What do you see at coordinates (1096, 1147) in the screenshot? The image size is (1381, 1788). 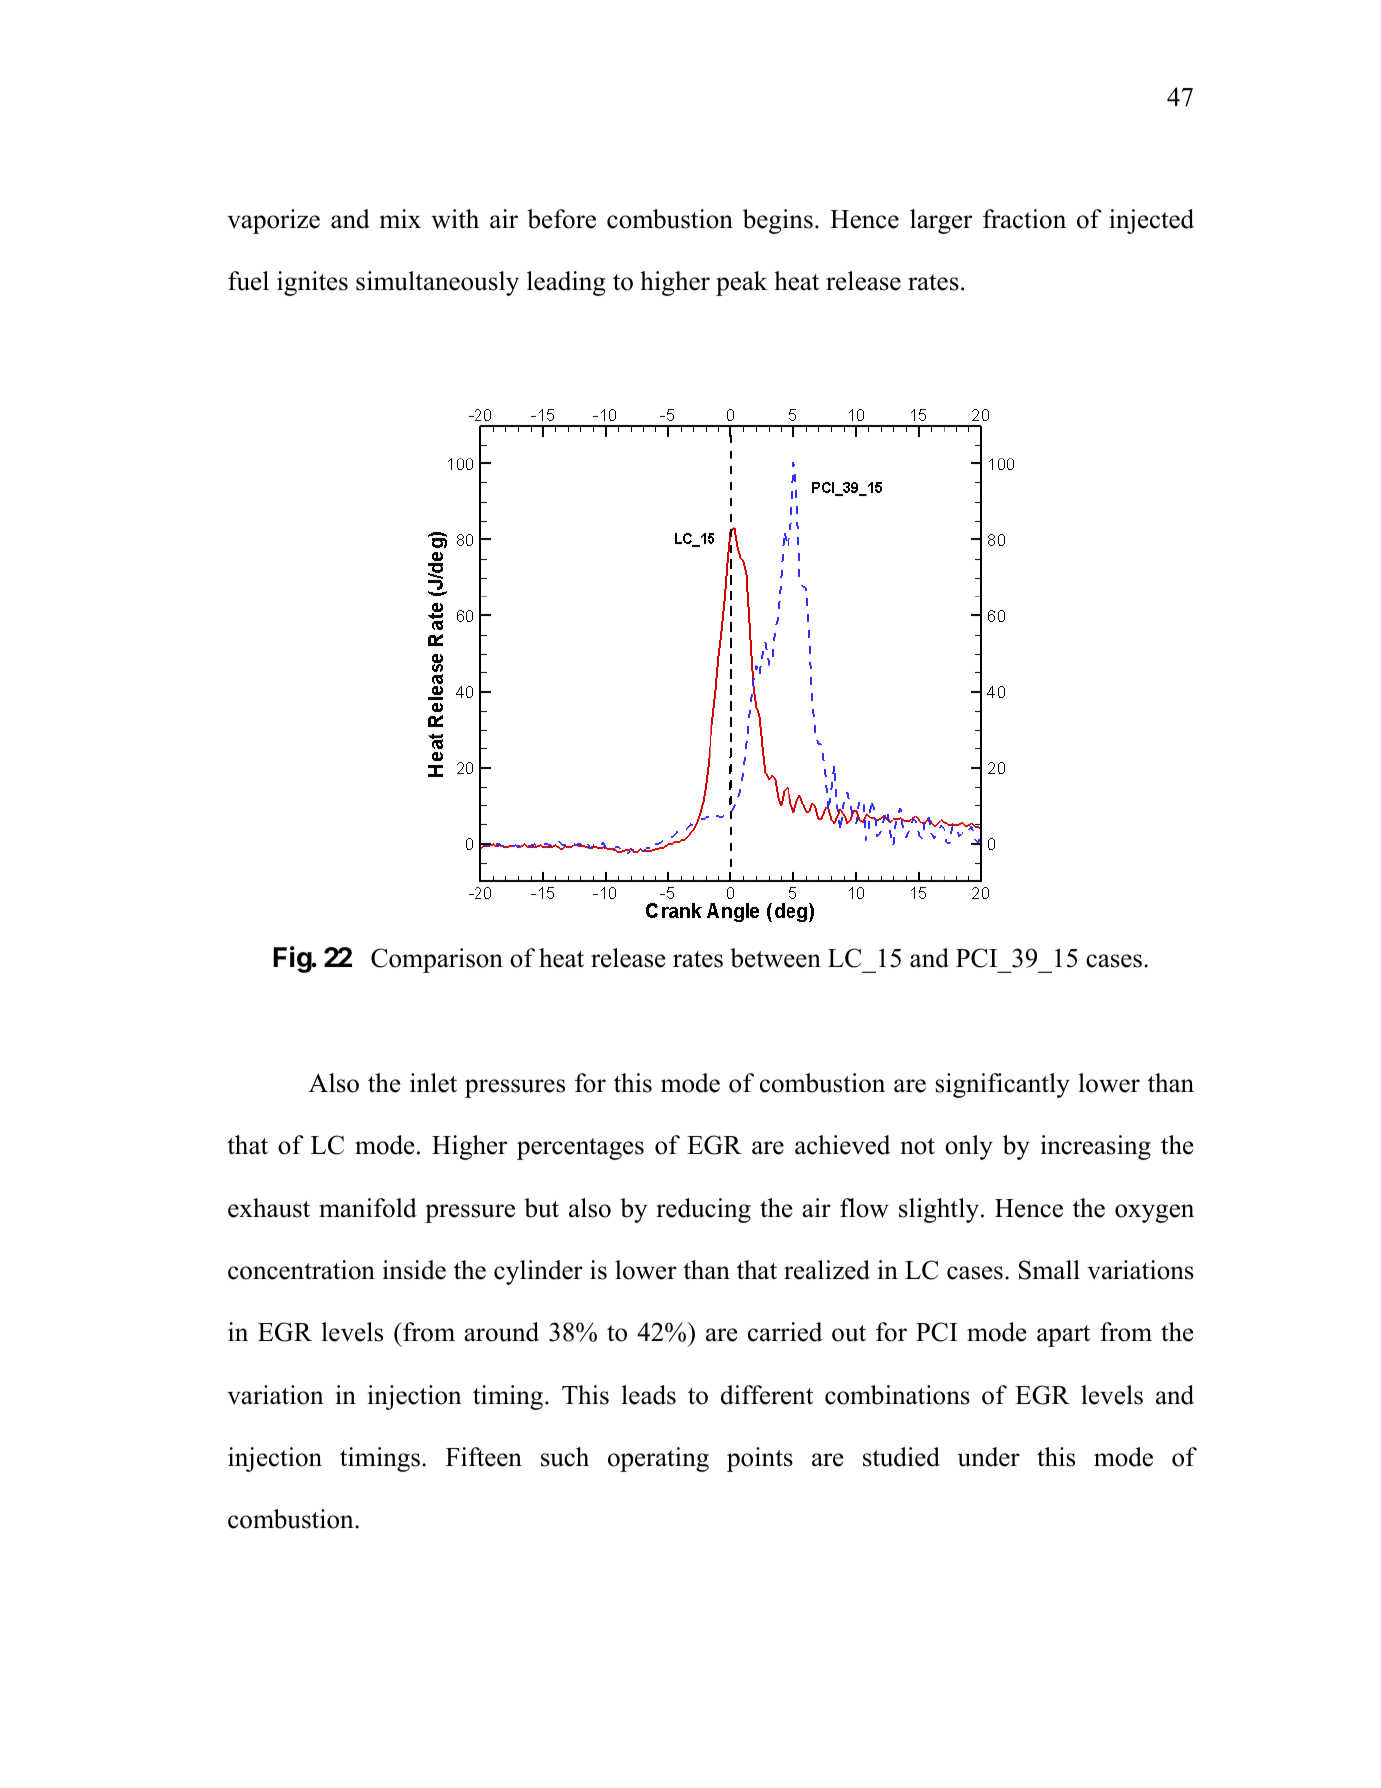 I see `increasing` at bounding box center [1096, 1147].
